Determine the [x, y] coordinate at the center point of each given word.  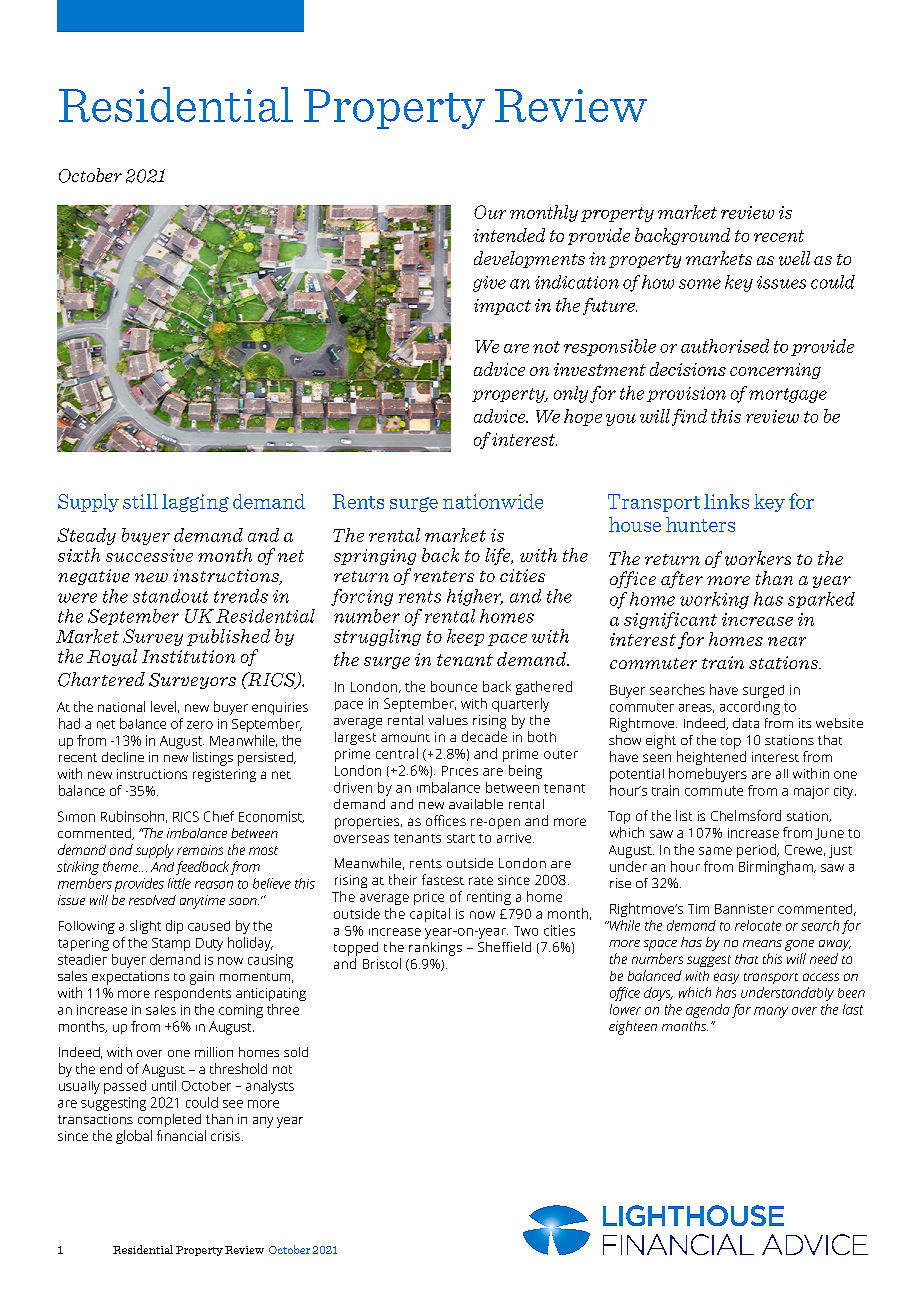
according [750, 708]
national [121, 706]
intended [509, 235]
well [794, 258]
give [489, 284]
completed [169, 1120]
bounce [454, 686]
